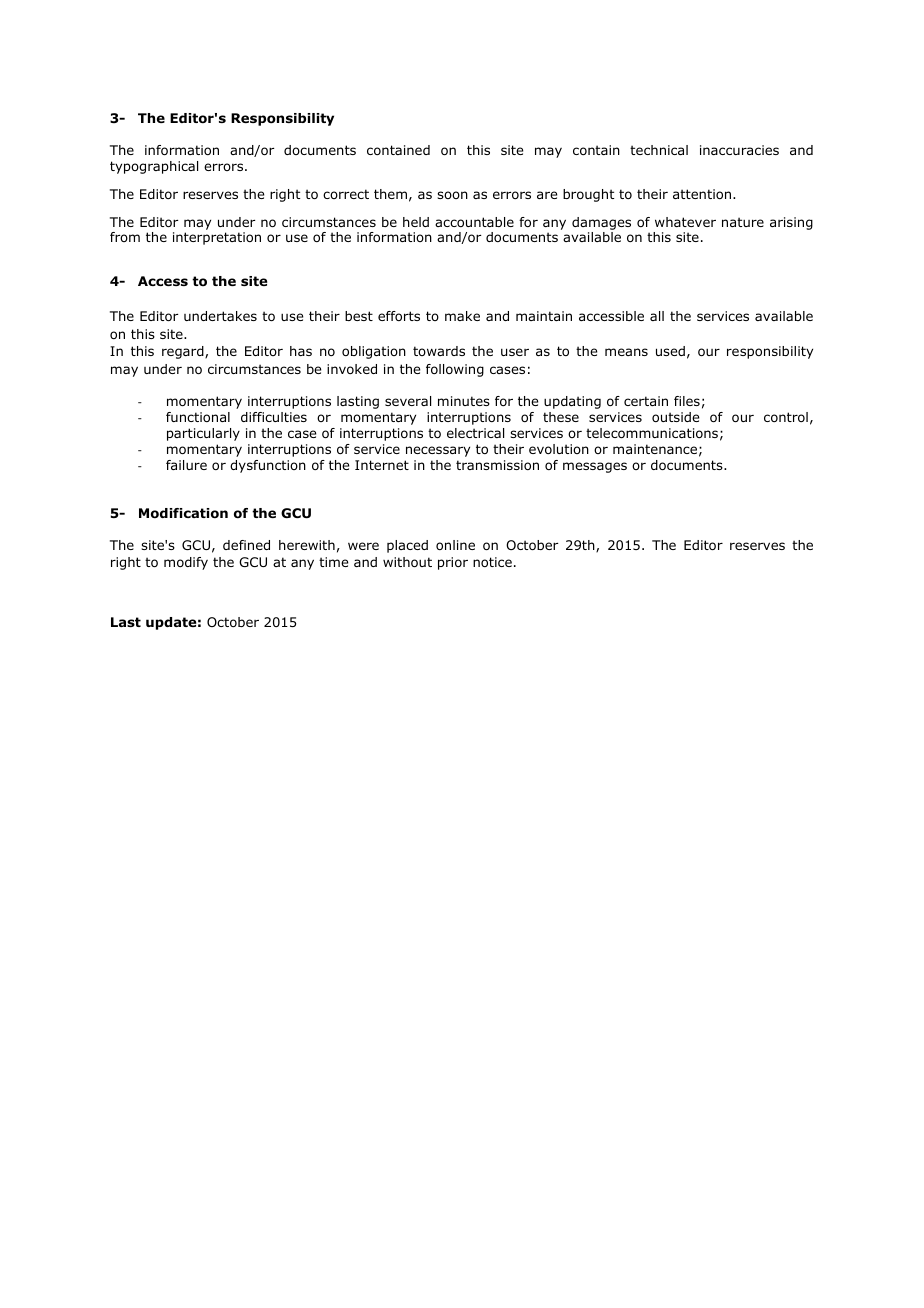 The height and width of the document is (1308, 924). Describe the element at coordinates (657, 316) in the document. I see `all` at that location.
